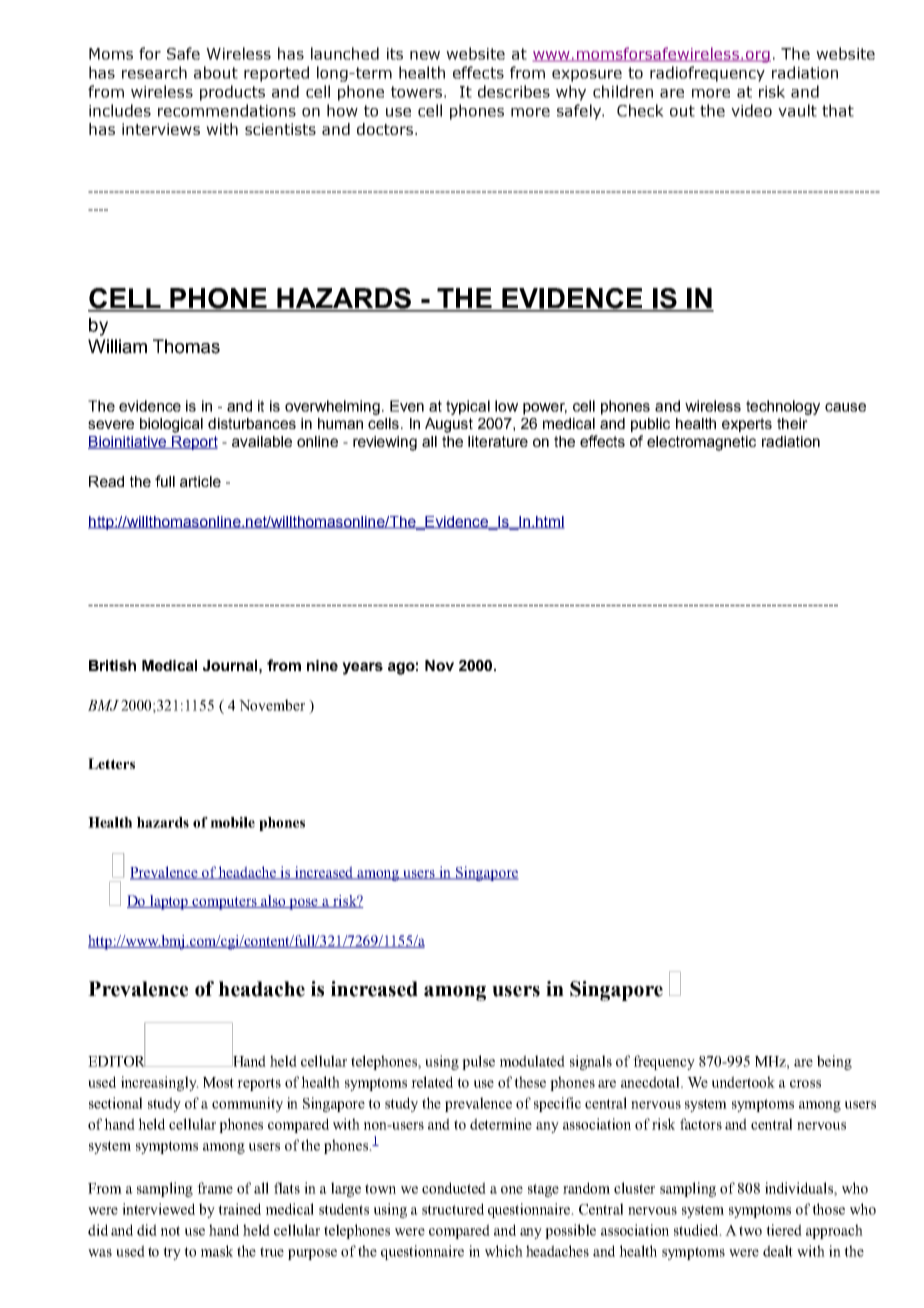  I want to click on two, so click(750, 1231).
